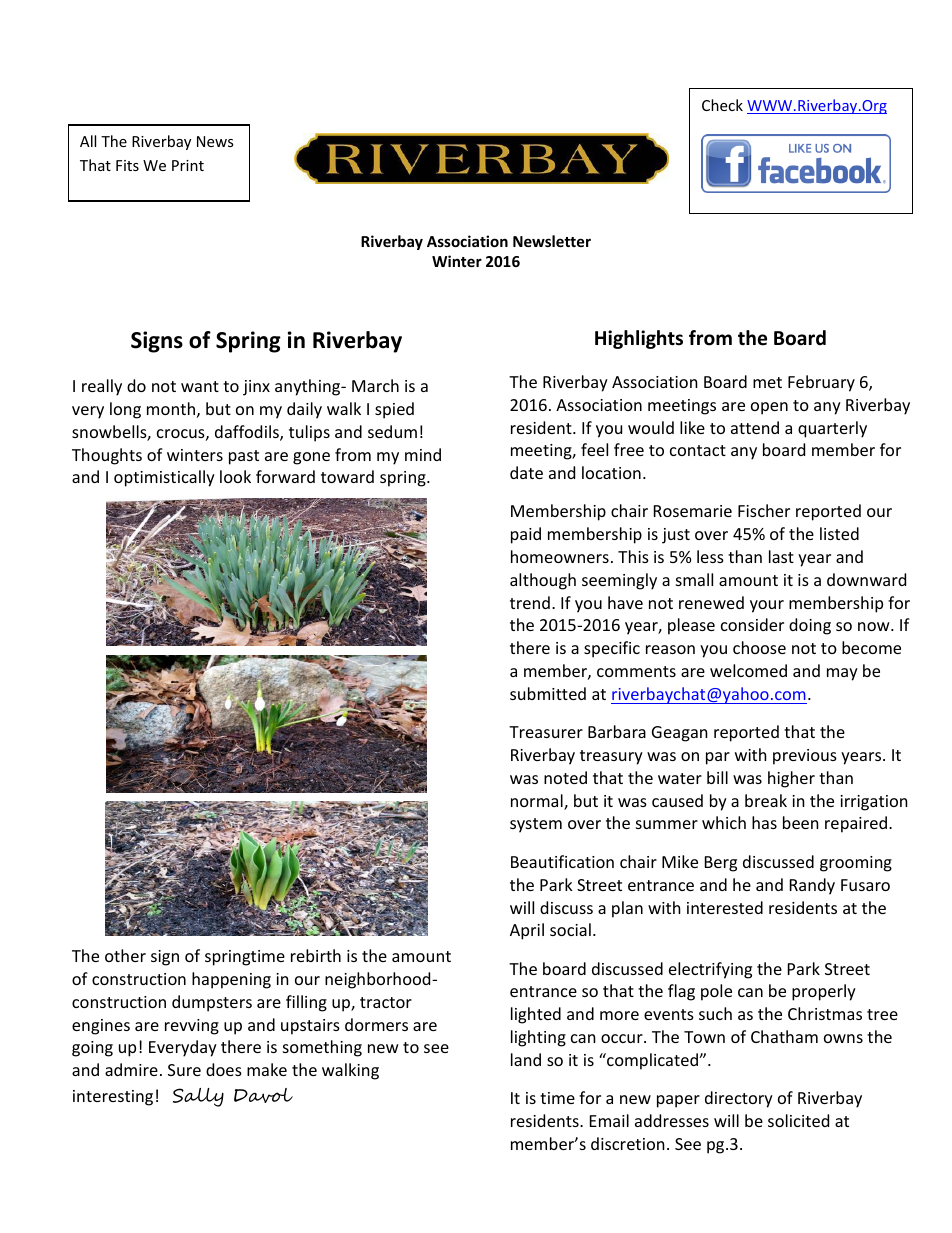 This screenshot has height=1233, width=952. What do you see at coordinates (164, 478) in the screenshot?
I see `optimistically` at bounding box center [164, 478].
